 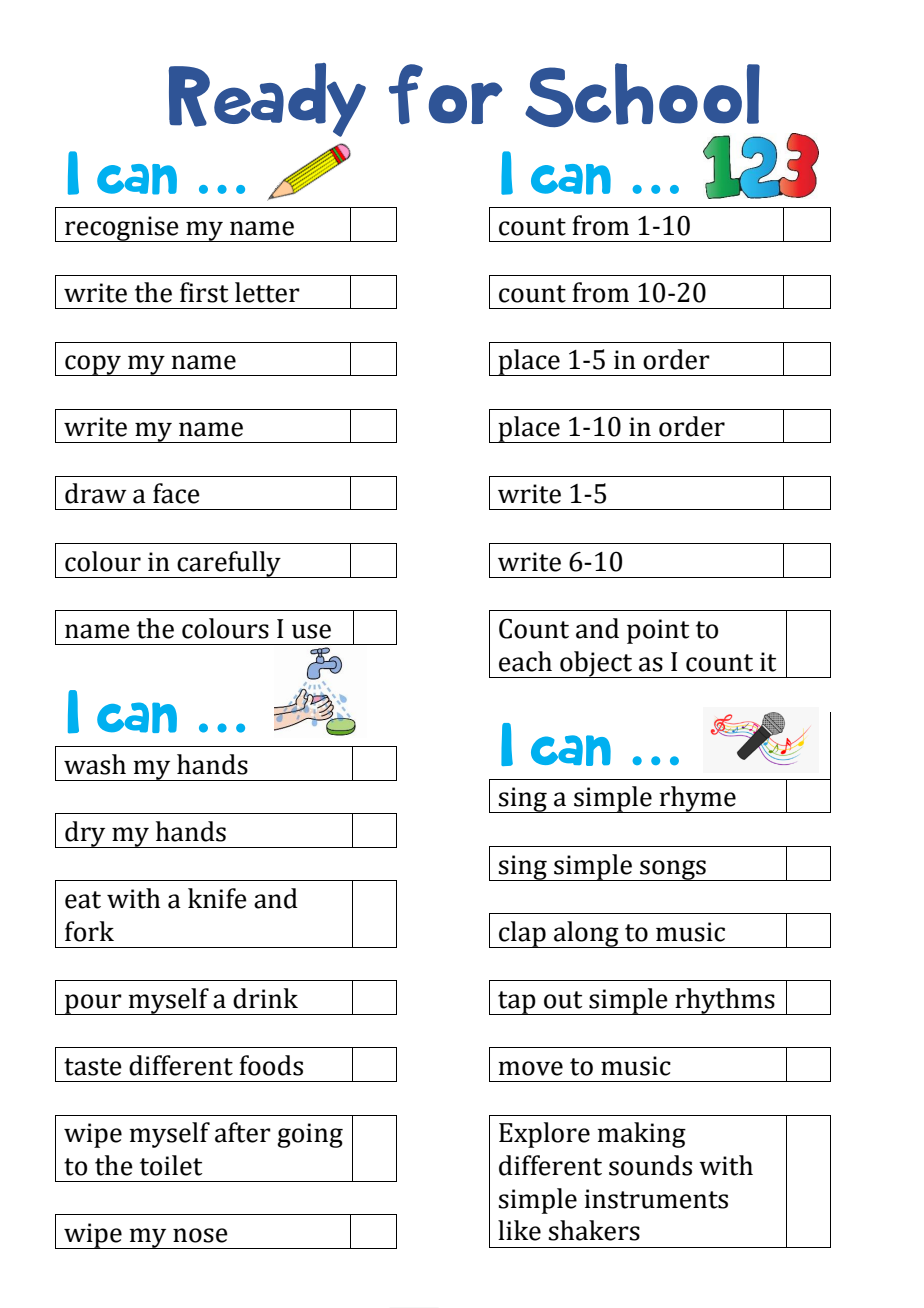 I want to click on wash, so click(x=95, y=764).
